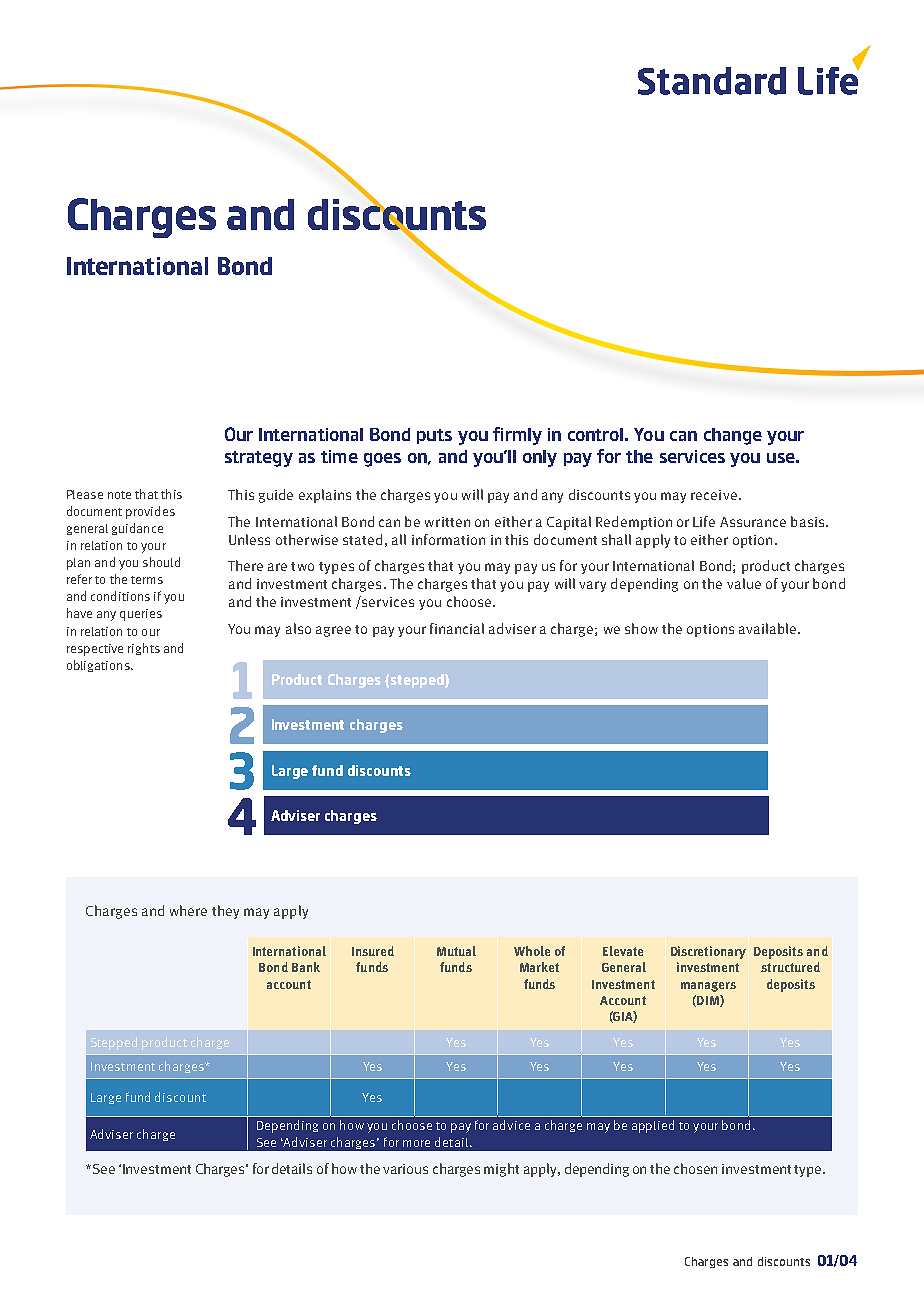 The height and width of the screenshot is (1308, 924). What do you see at coordinates (456, 951) in the screenshot?
I see `Mutual` at bounding box center [456, 951].
